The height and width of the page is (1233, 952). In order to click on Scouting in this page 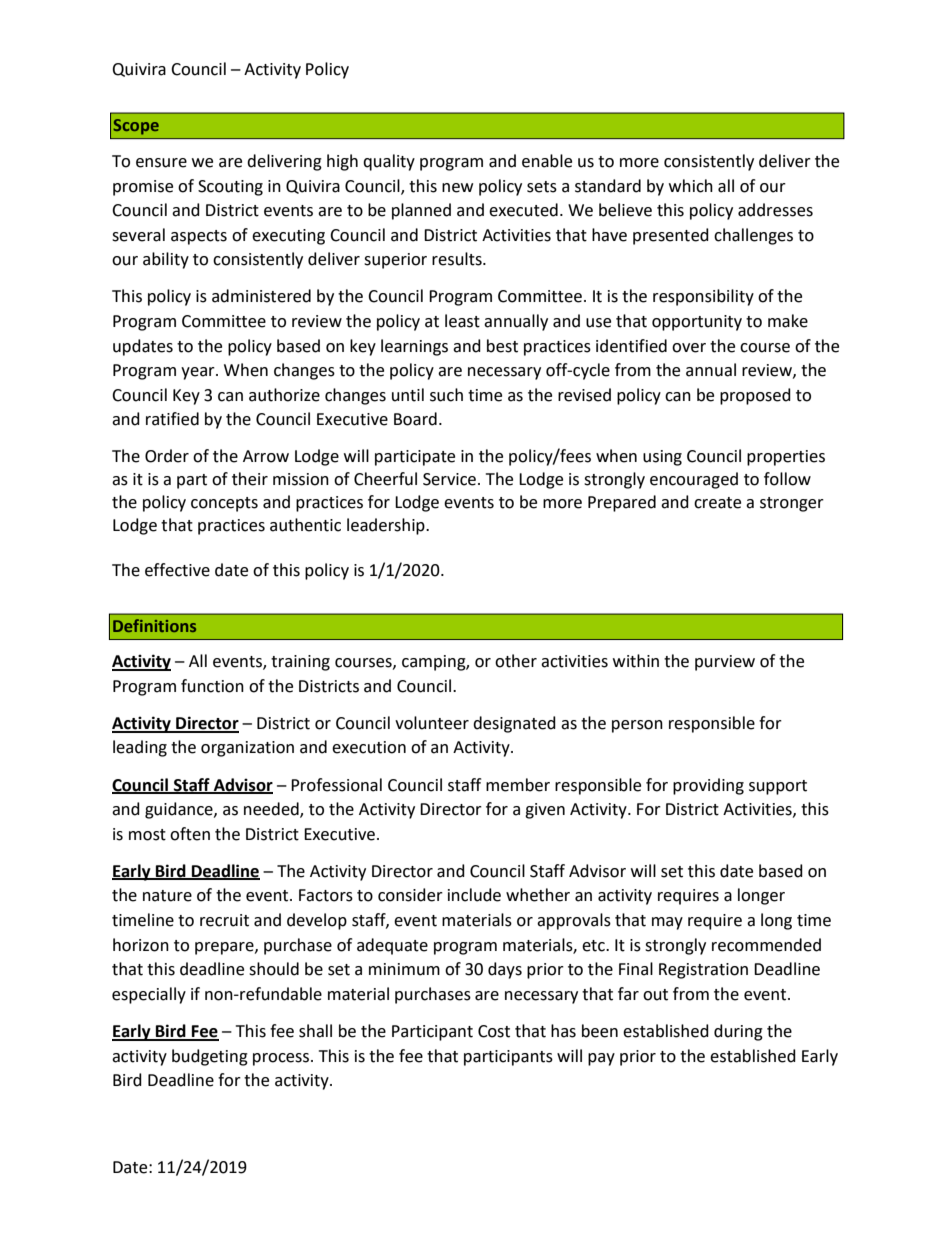, I will do `click(230, 188)`.
